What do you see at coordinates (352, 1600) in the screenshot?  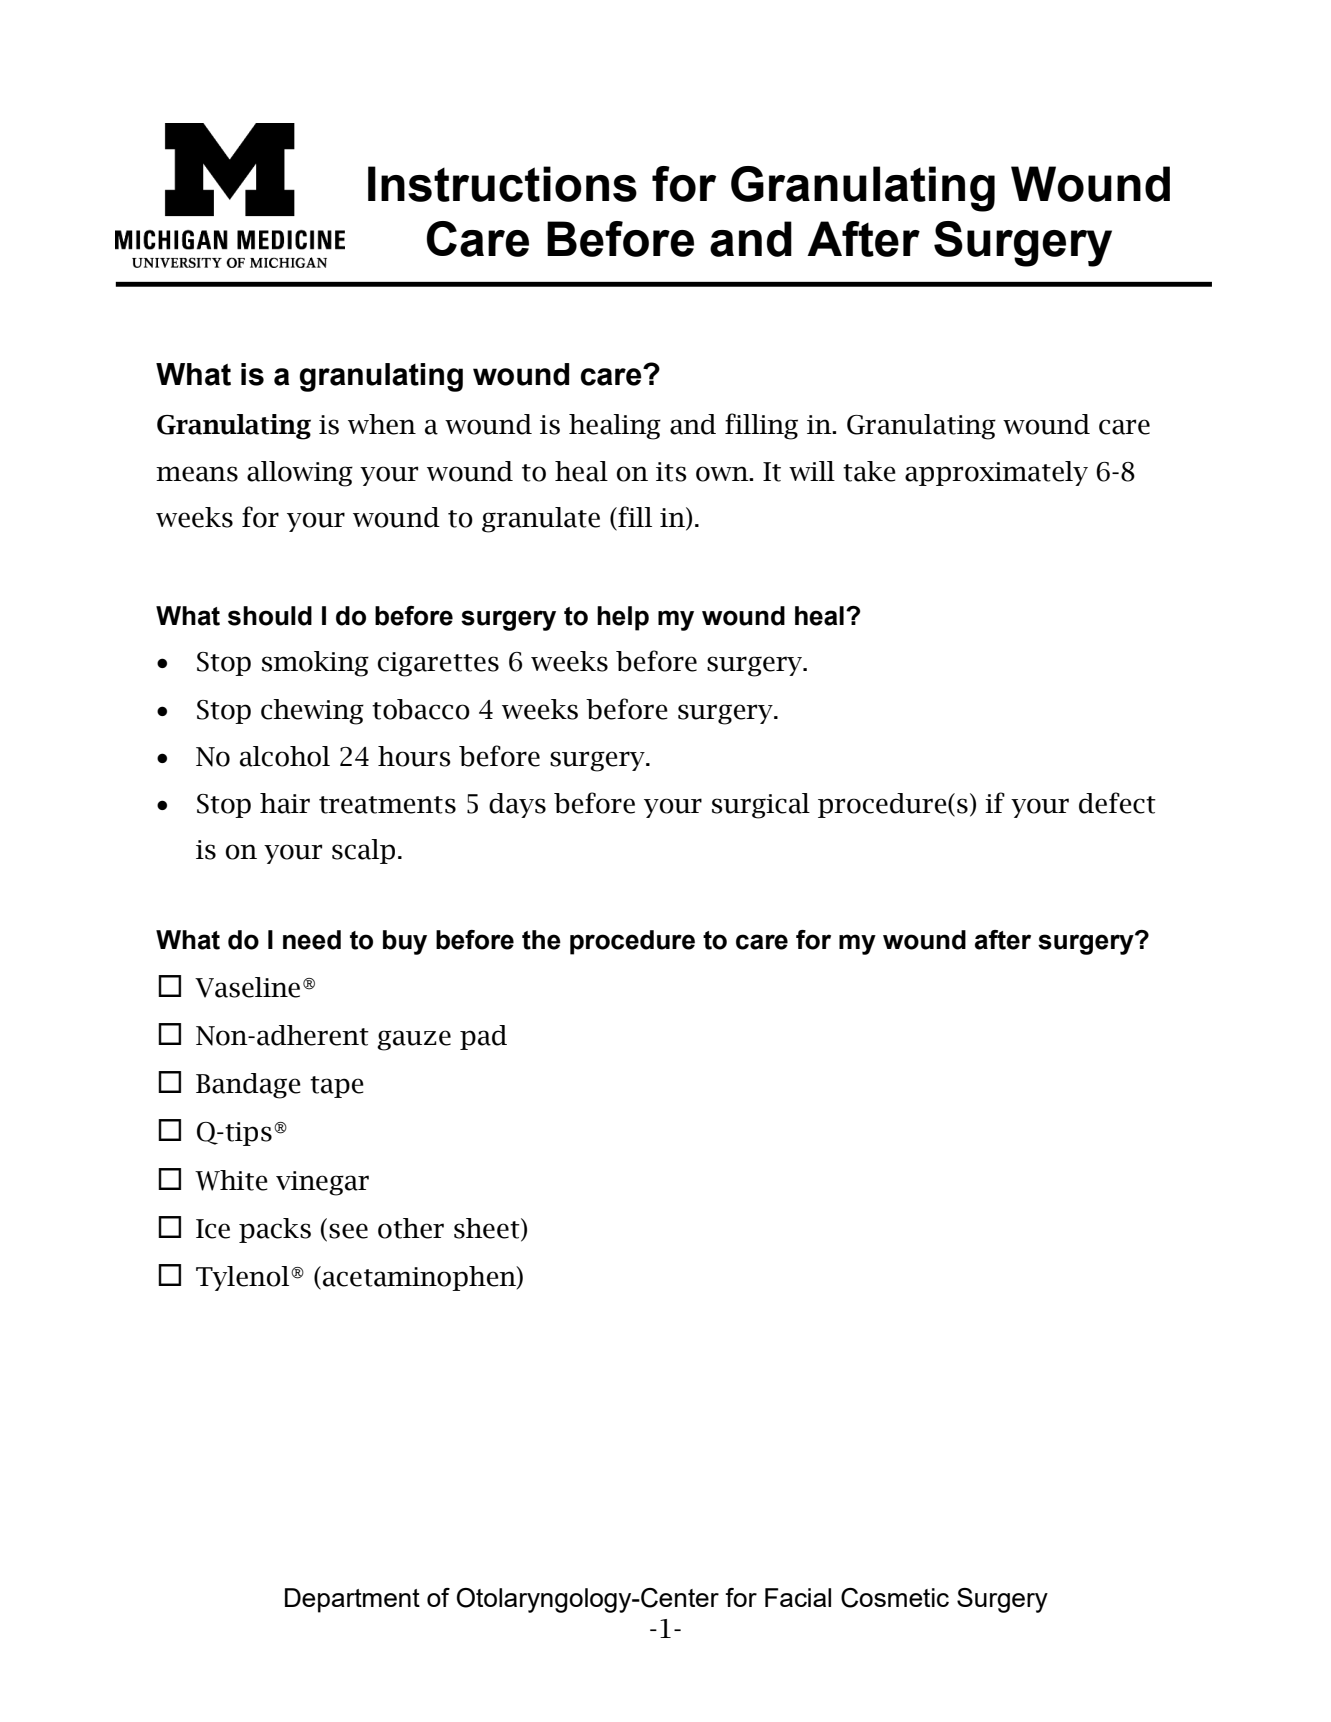 I see `Department` at bounding box center [352, 1600].
